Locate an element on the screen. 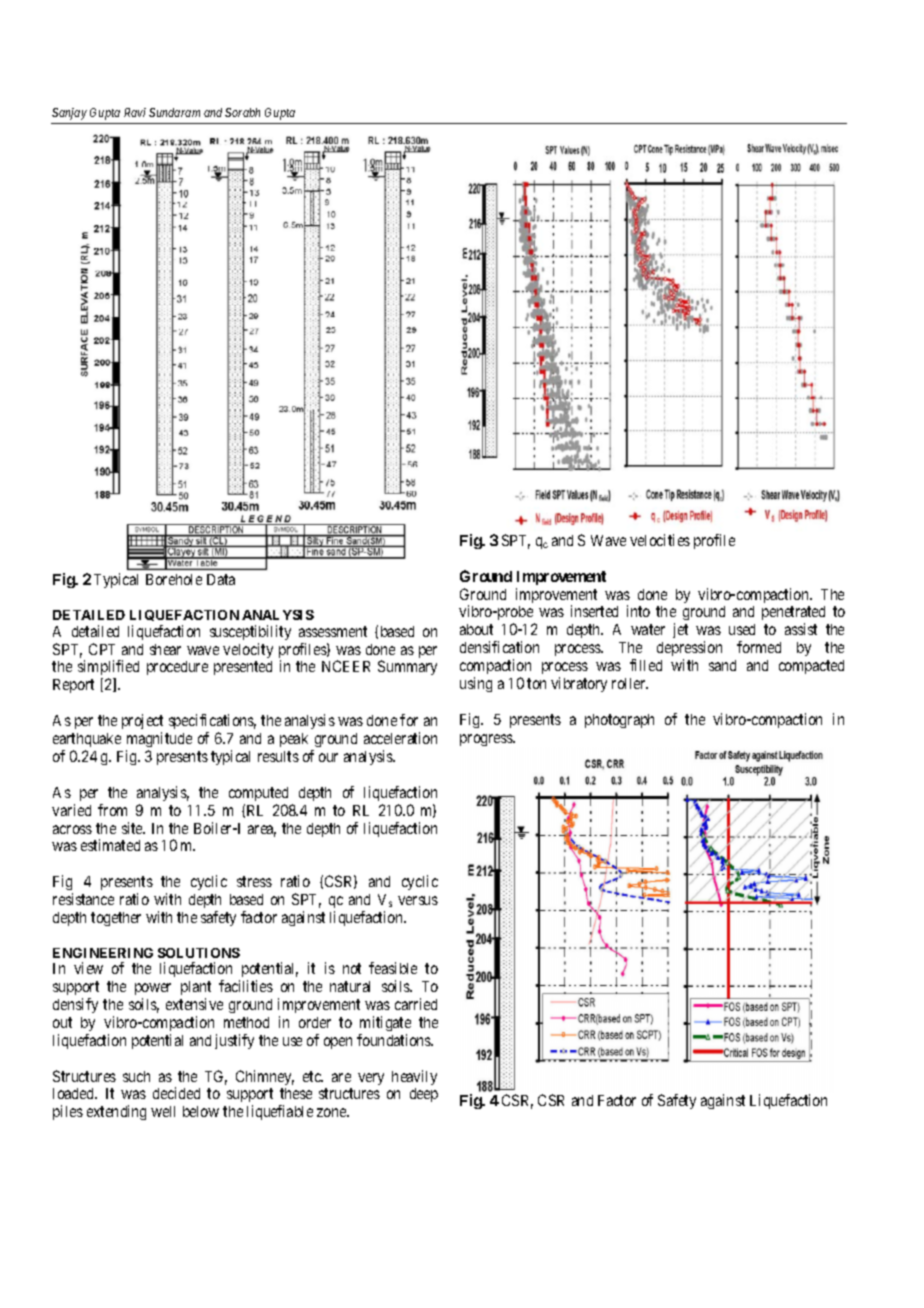  site is located at coordinates (133, 828).
